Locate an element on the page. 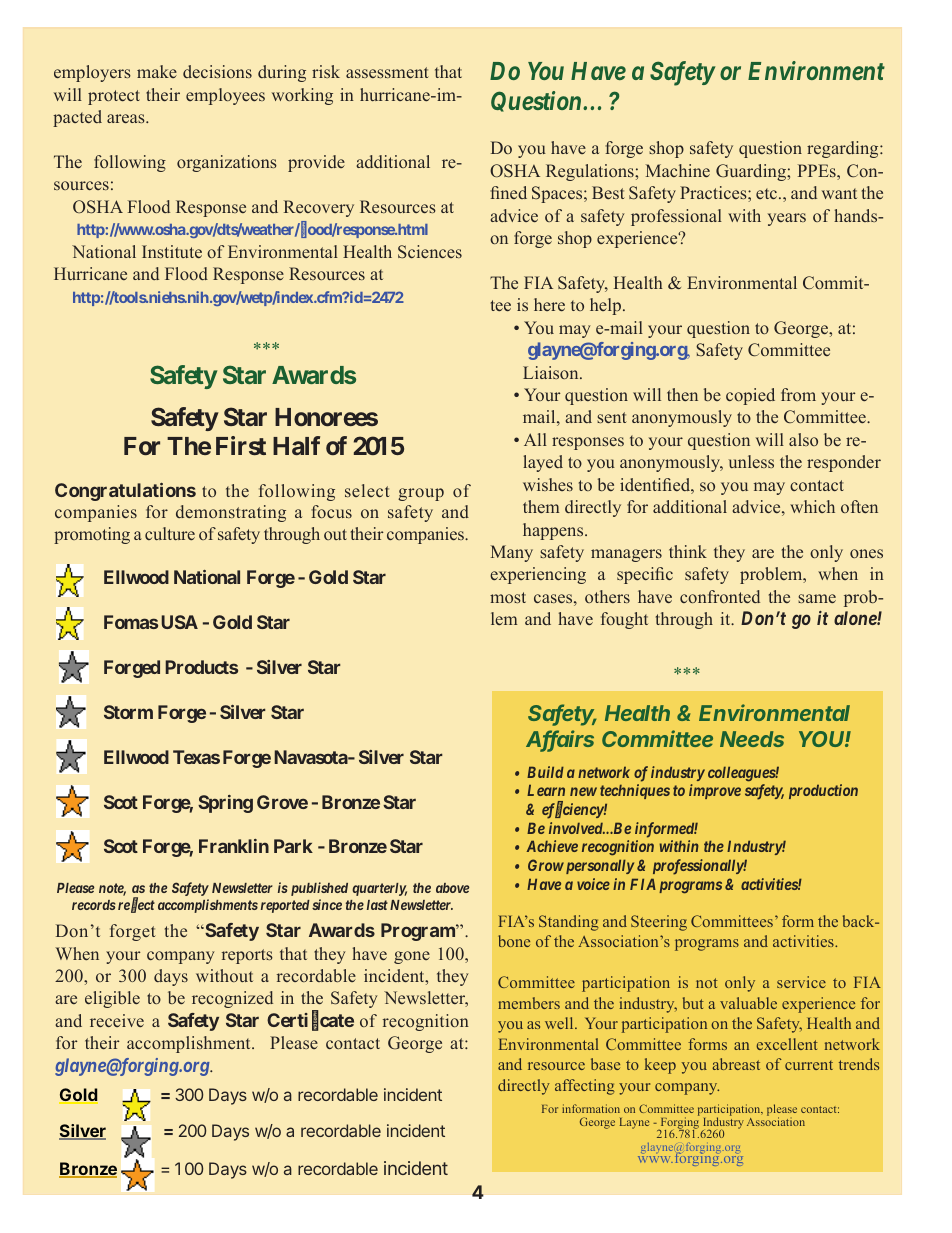 This document has width=952, height=1233. Needs is located at coordinates (752, 739).
